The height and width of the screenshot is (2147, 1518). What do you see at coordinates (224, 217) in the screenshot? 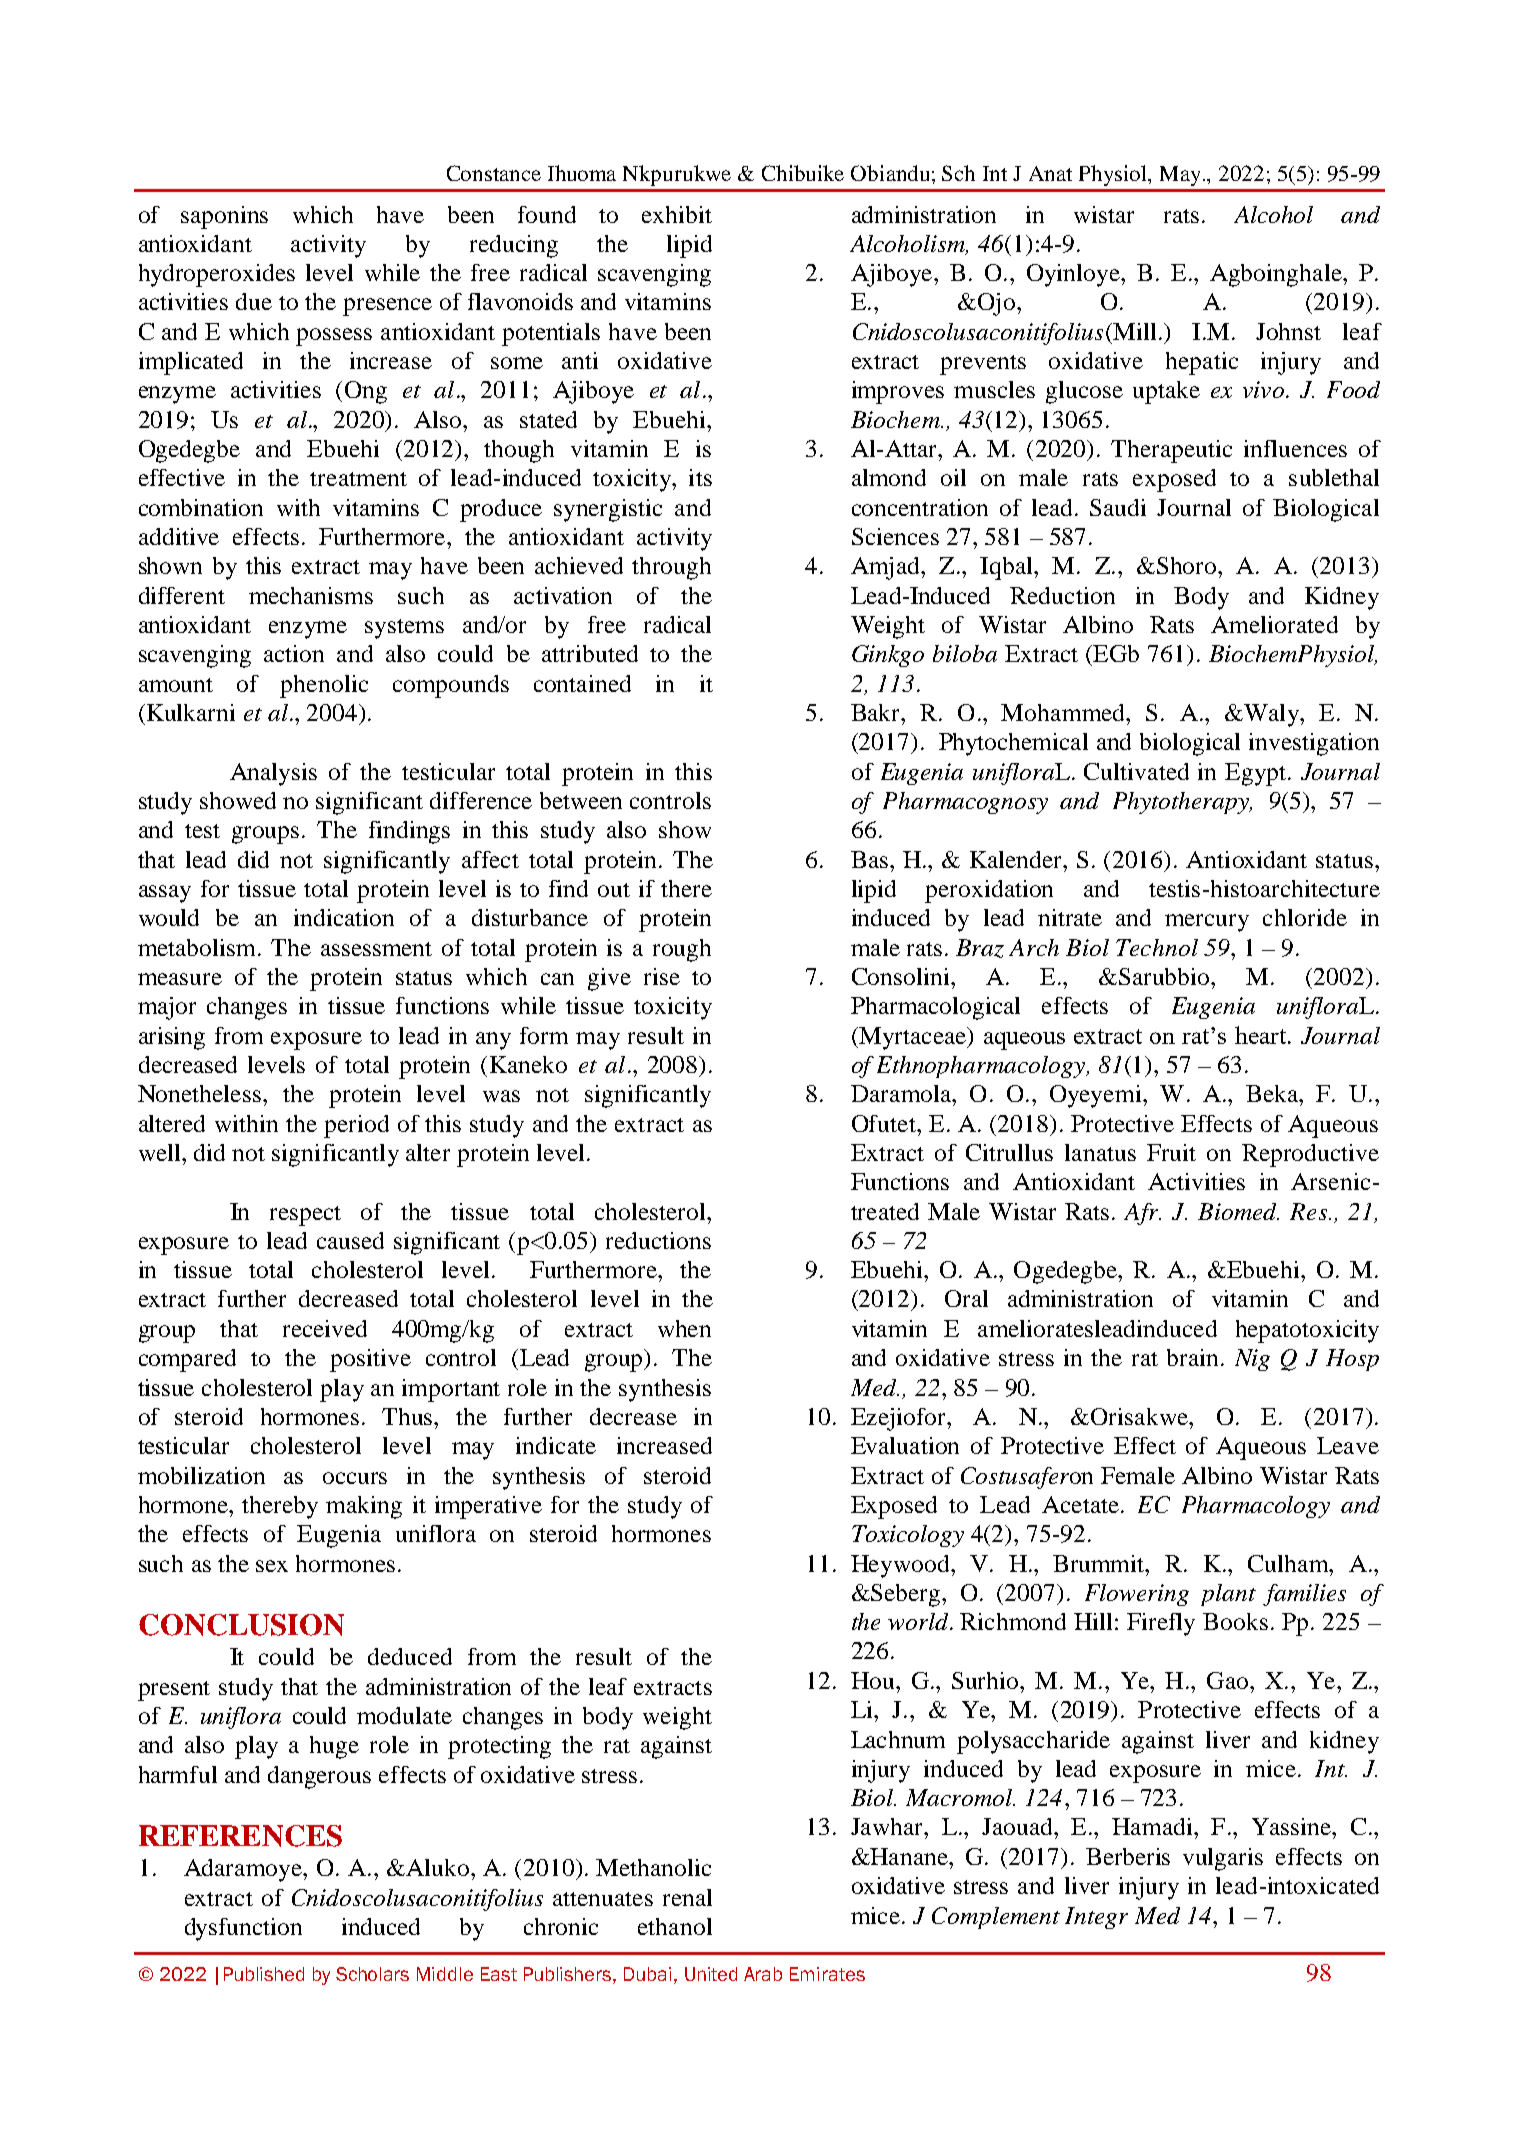
I see `saponins` at bounding box center [224, 217].
